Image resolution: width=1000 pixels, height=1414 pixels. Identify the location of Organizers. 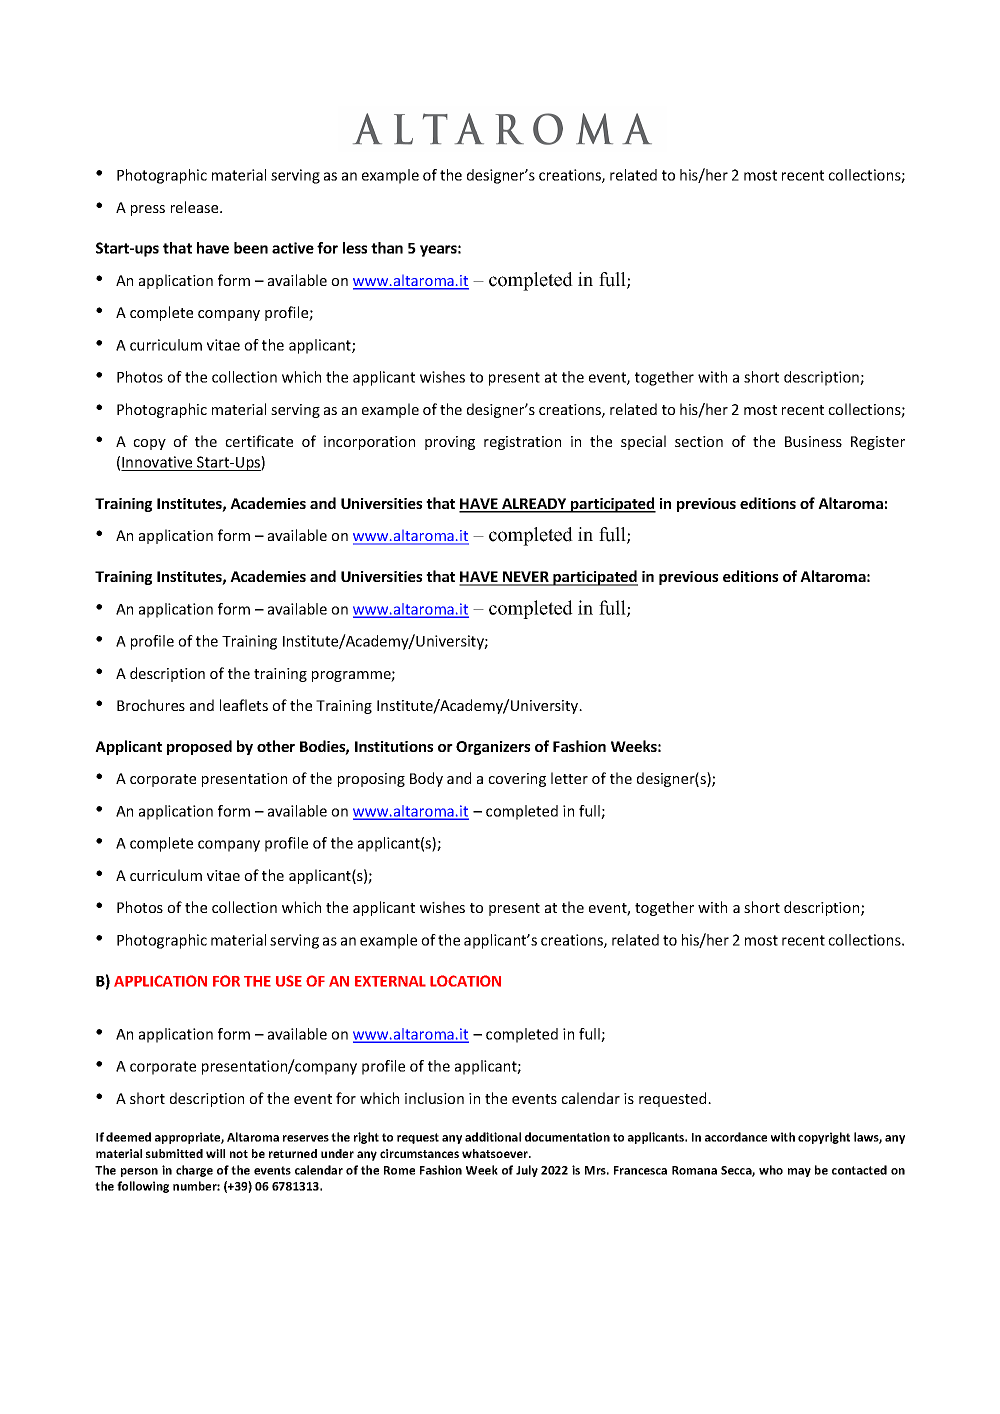
(493, 748).
